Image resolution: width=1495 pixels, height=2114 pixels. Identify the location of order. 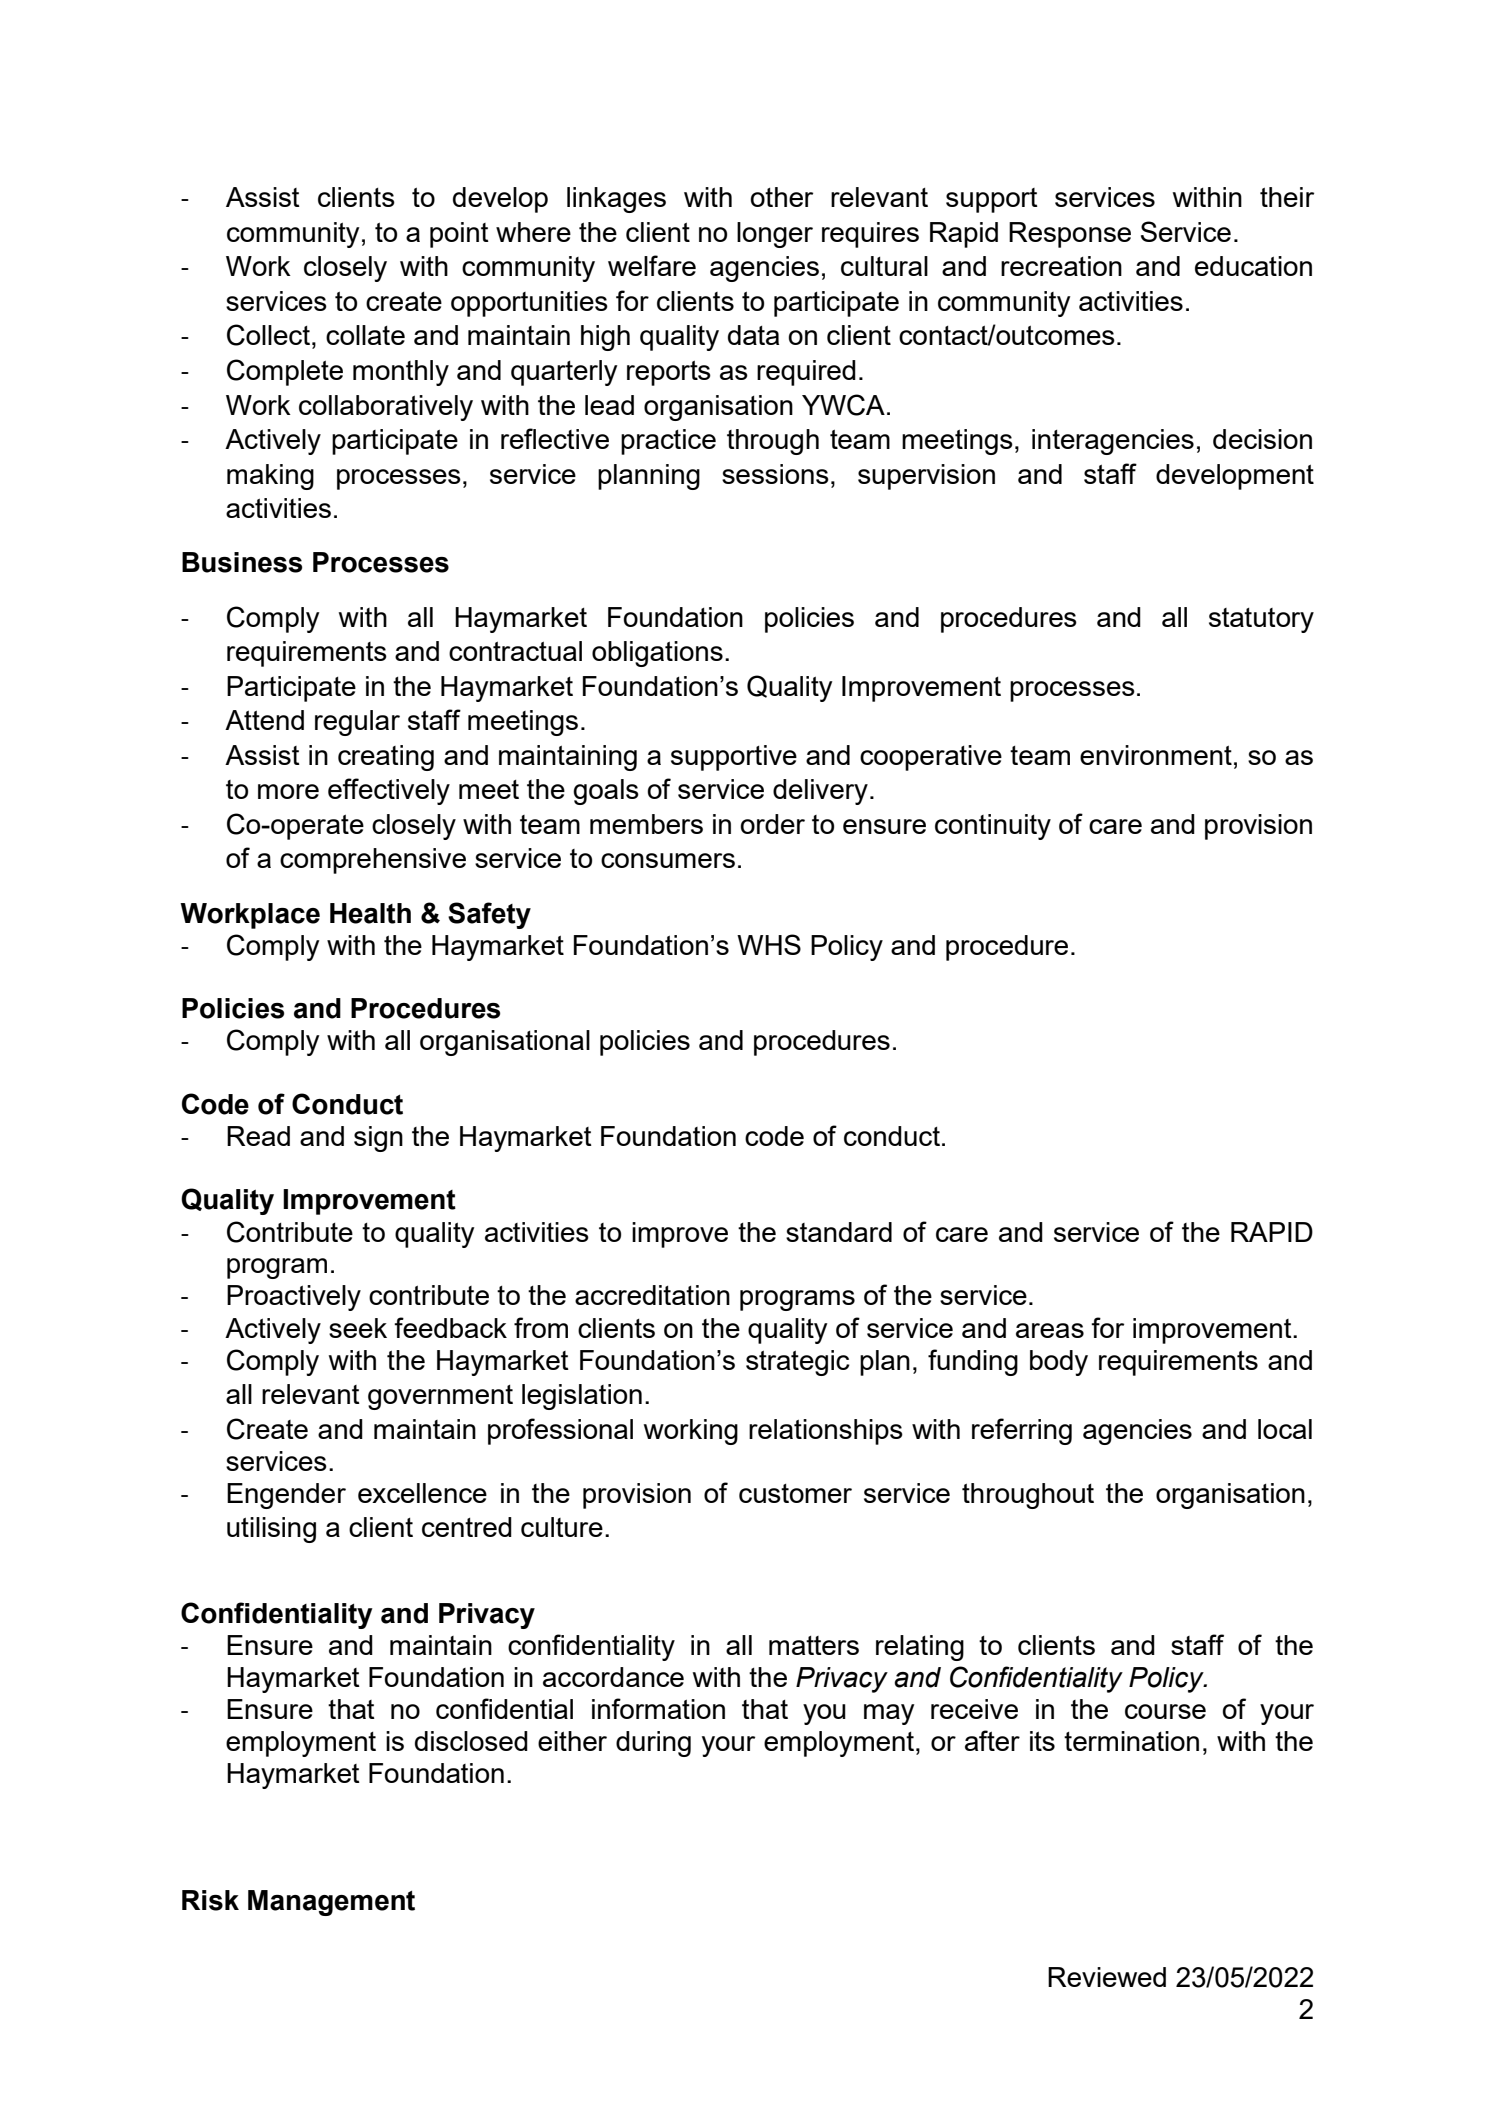
(772, 824).
